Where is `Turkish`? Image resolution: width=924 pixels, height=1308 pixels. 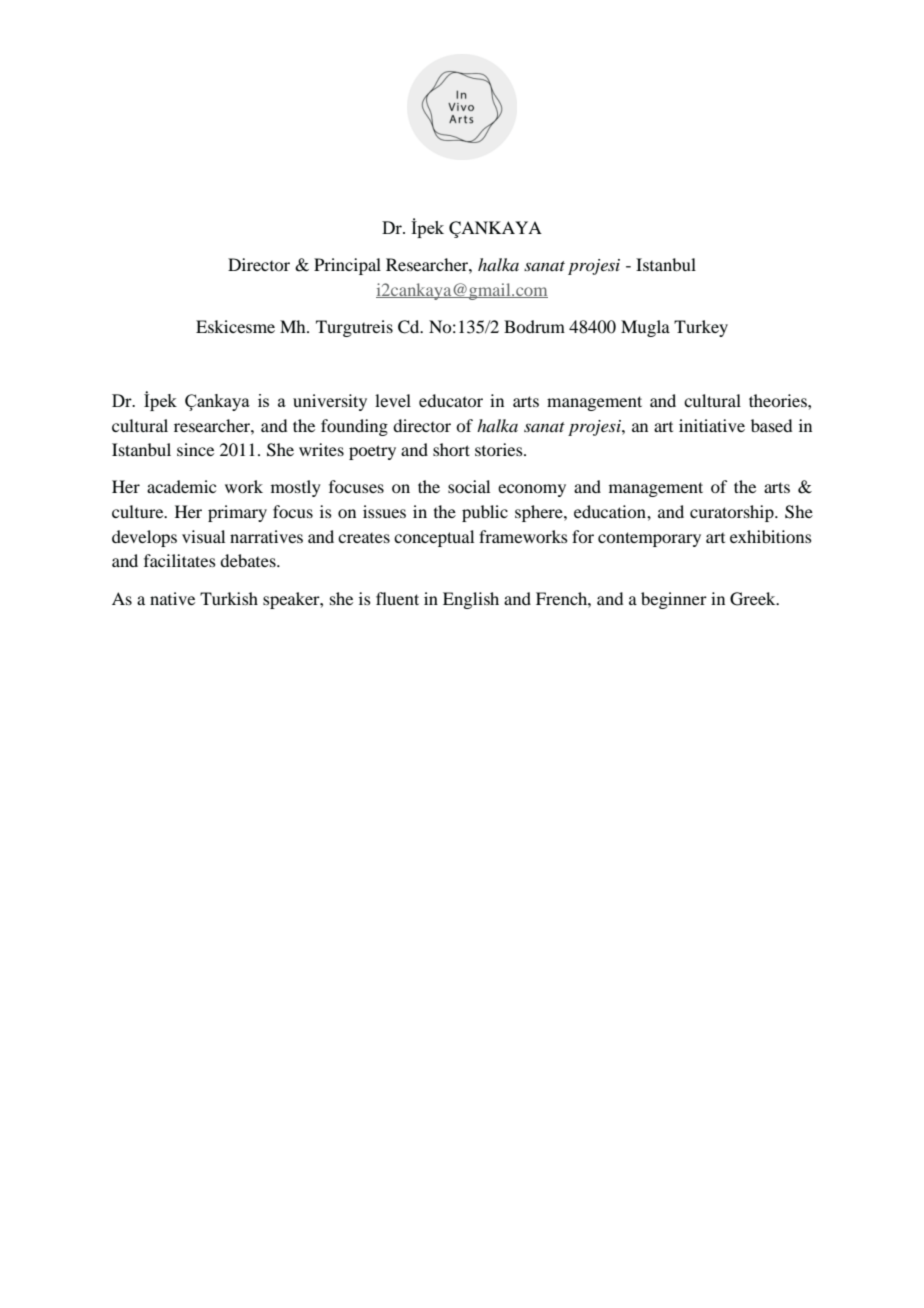 Turkish is located at coordinates (229, 598).
